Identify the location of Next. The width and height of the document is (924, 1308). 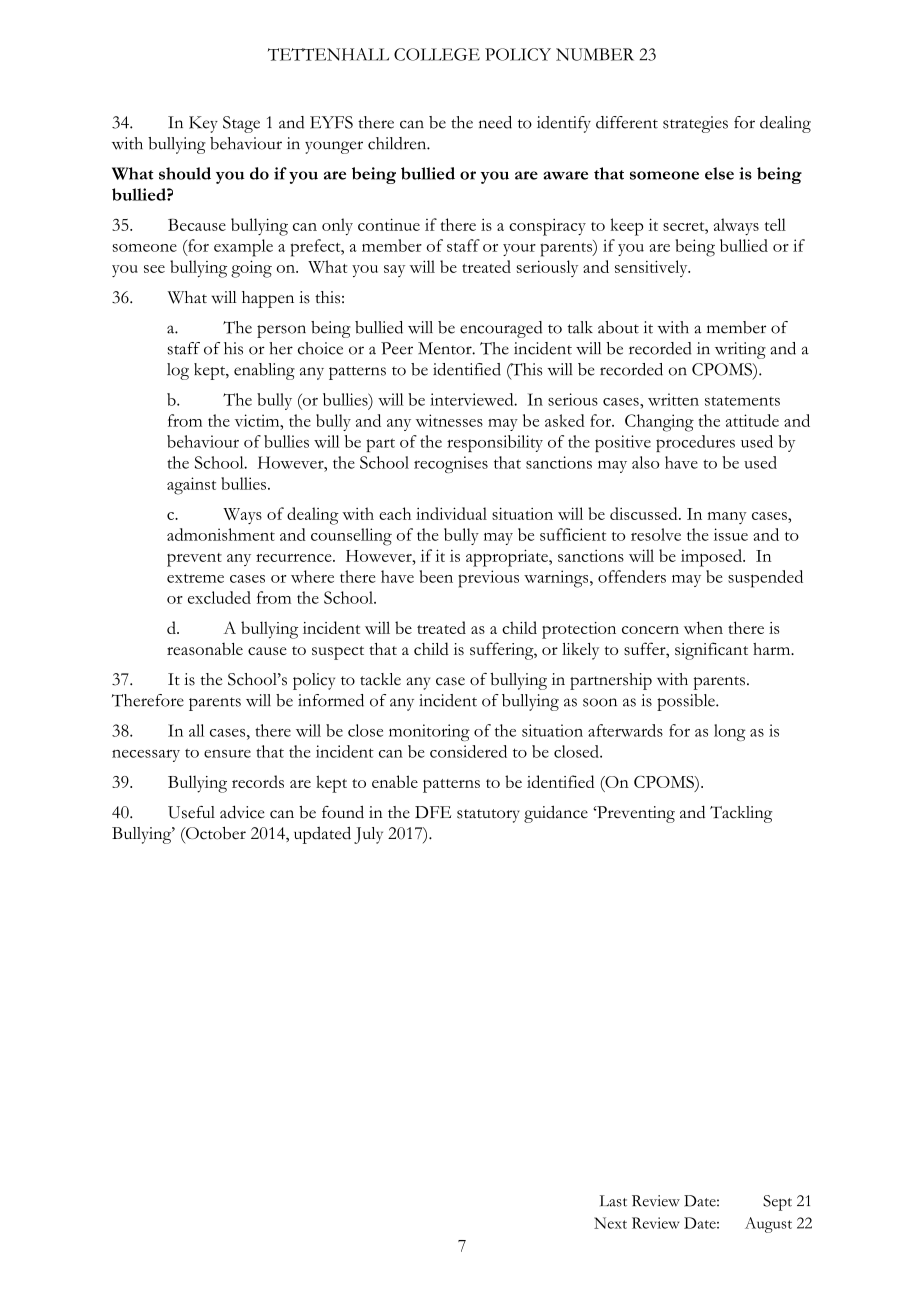
(610, 1223).
